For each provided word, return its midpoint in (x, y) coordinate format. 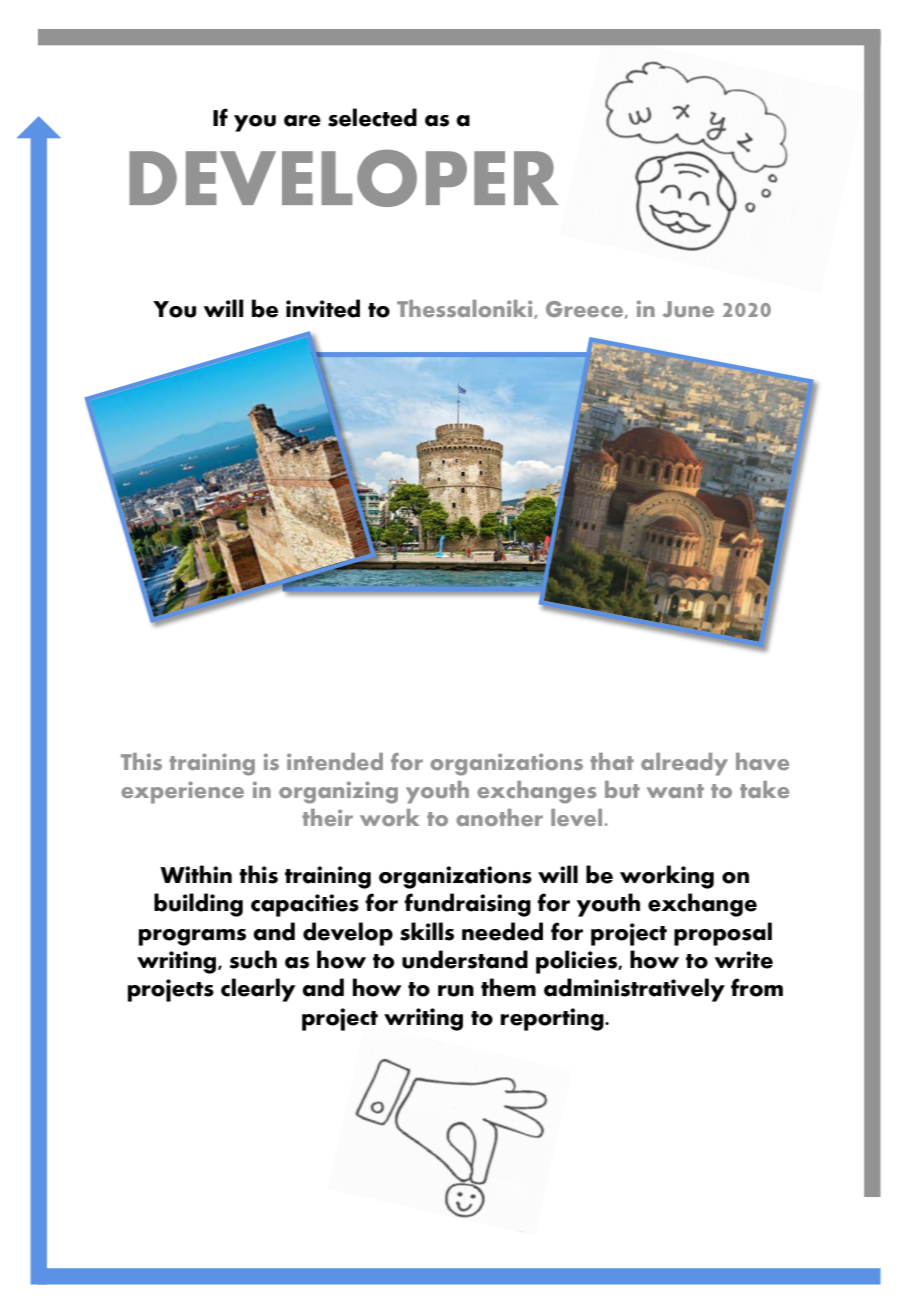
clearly (258, 990)
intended (335, 761)
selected (372, 117)
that (612, 761)
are (302, 121)
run (456, 991)
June (688, 309)
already (684, 764)
